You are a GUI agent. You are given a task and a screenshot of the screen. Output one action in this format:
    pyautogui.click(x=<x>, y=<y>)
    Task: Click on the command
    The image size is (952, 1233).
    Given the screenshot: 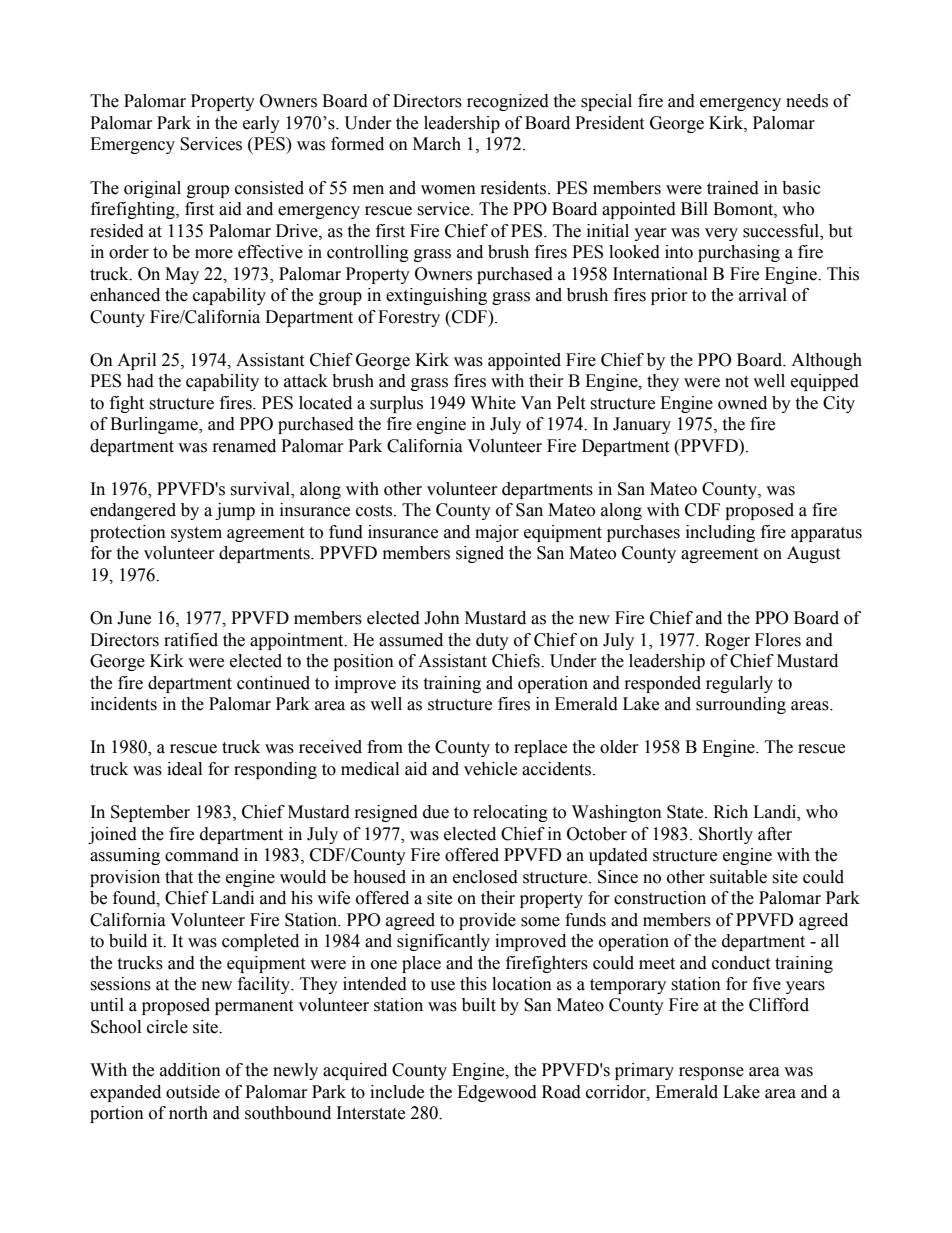 What is the action you would take?
    pyautogui.click(x=202, y=855)
